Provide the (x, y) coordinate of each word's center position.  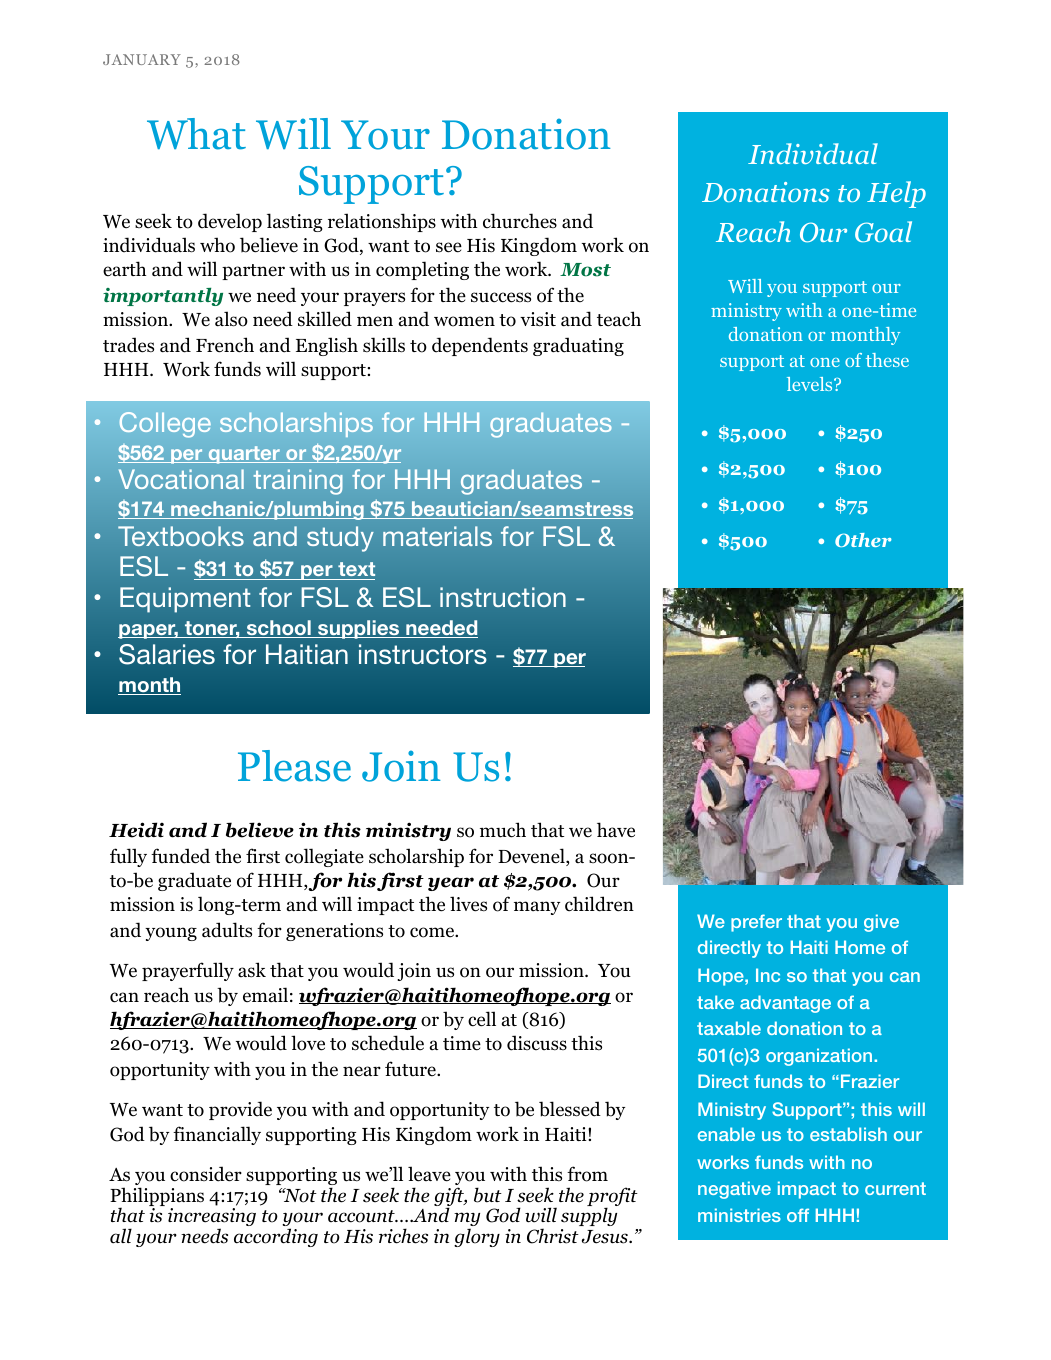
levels (811, 384)
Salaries (167, 654)
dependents (480, 346)
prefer (756, 923)
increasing (212, 1218)
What (196, 134)
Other (863, 540)
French (225, 345)
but (488, 1195)
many (537, 908)
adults (227, 930)
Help (896, 194)
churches (520, 221)
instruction (503, 597)
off (798, 1215)
